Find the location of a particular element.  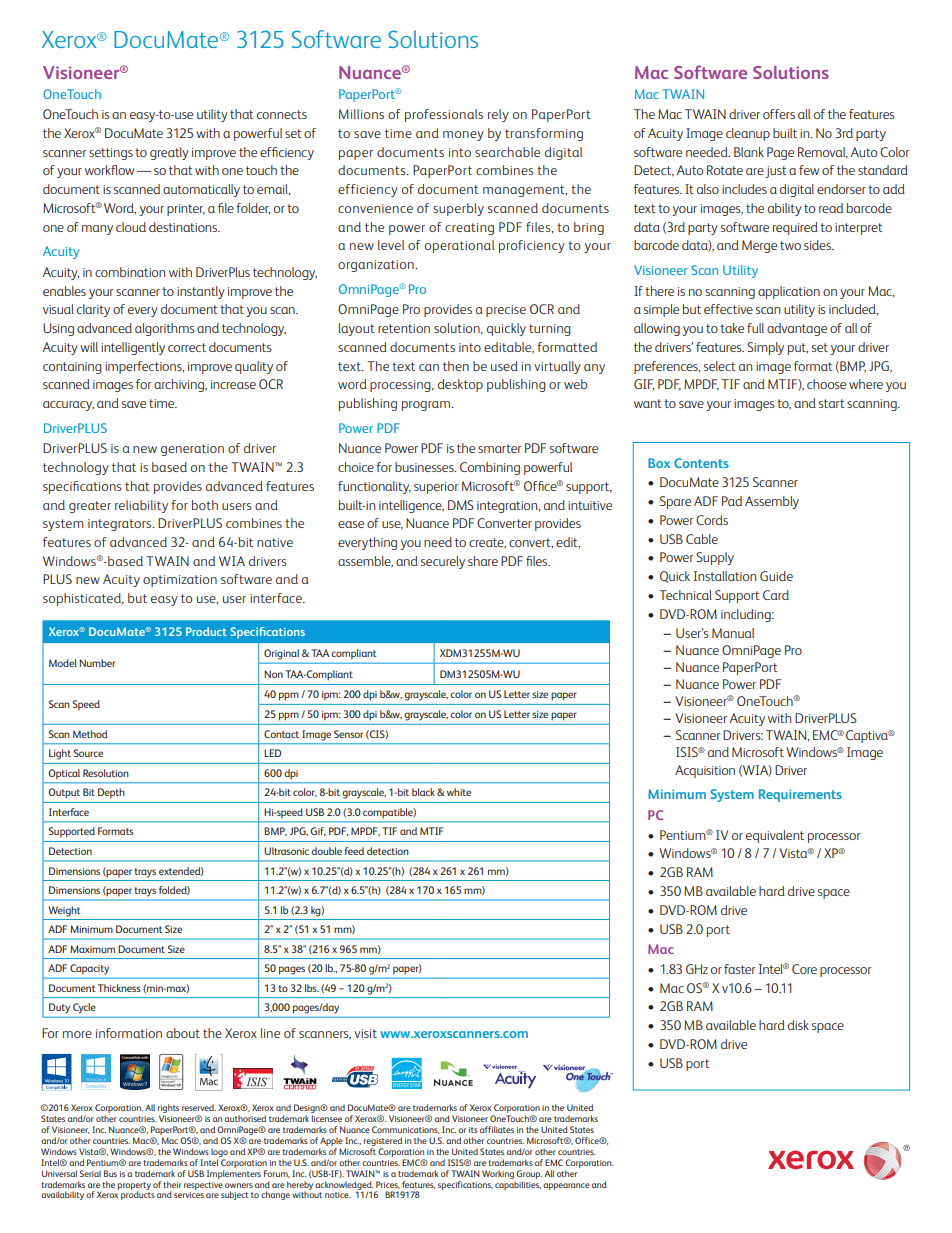

Maximum is located at coordinates (92, 949).
